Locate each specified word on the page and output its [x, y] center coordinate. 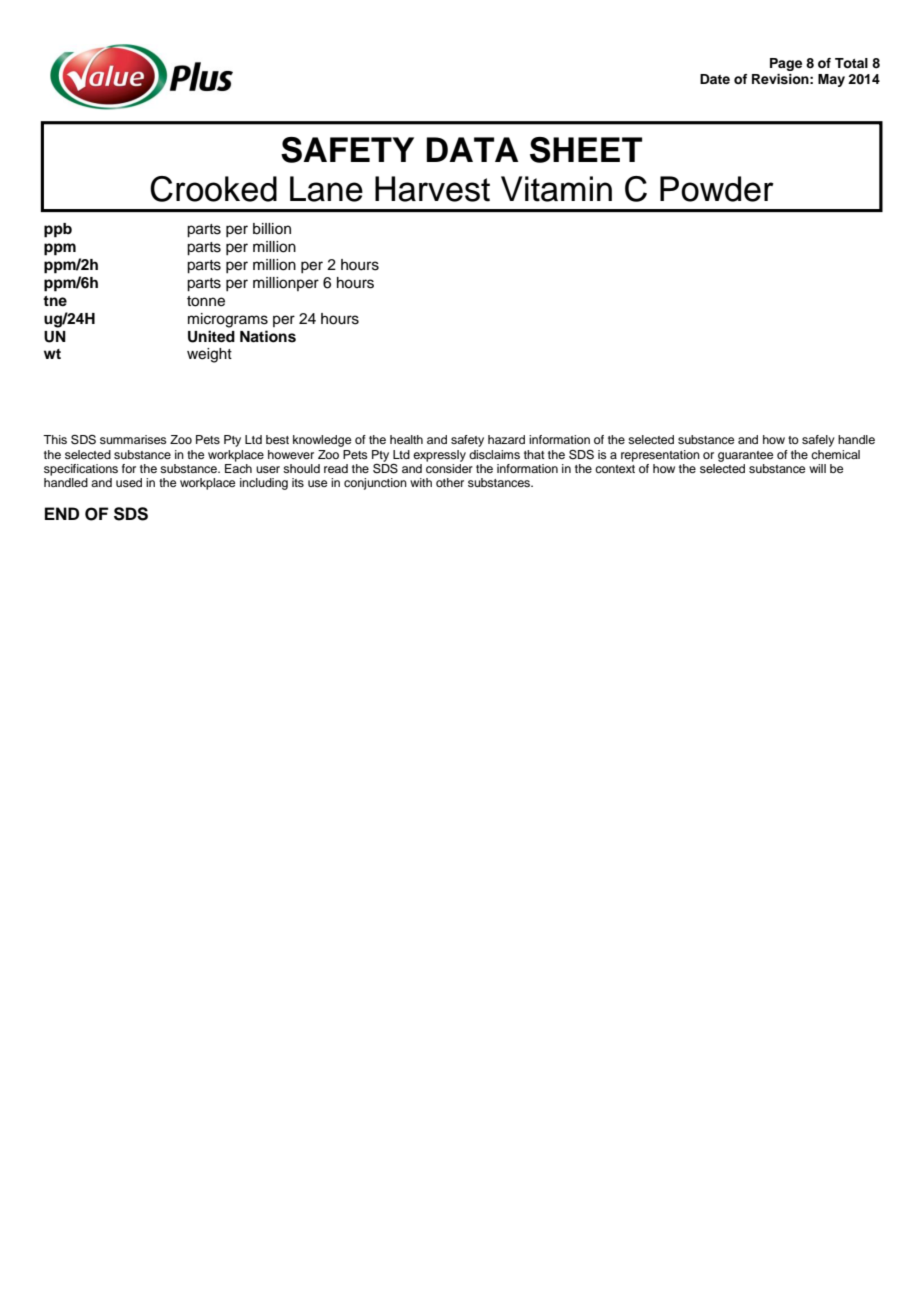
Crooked [213, 189]
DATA [472, 149]
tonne [206, 301]
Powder [717, 189]
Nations [268, 336]
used [129, 482]
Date [715, 79]
